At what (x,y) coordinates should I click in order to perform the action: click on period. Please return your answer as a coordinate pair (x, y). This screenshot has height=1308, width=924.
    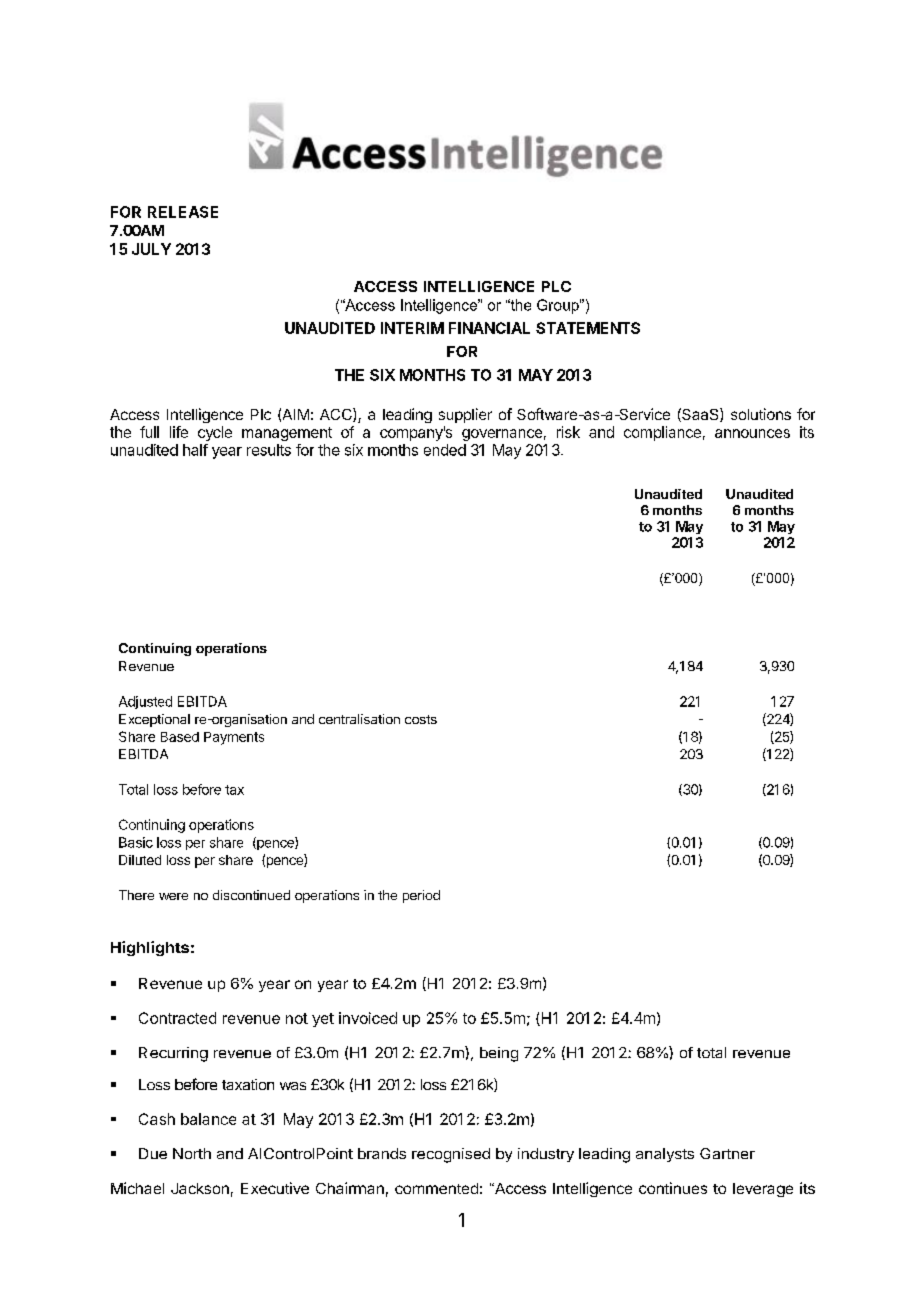
    Looking at the image, I should click on (421, 896).
